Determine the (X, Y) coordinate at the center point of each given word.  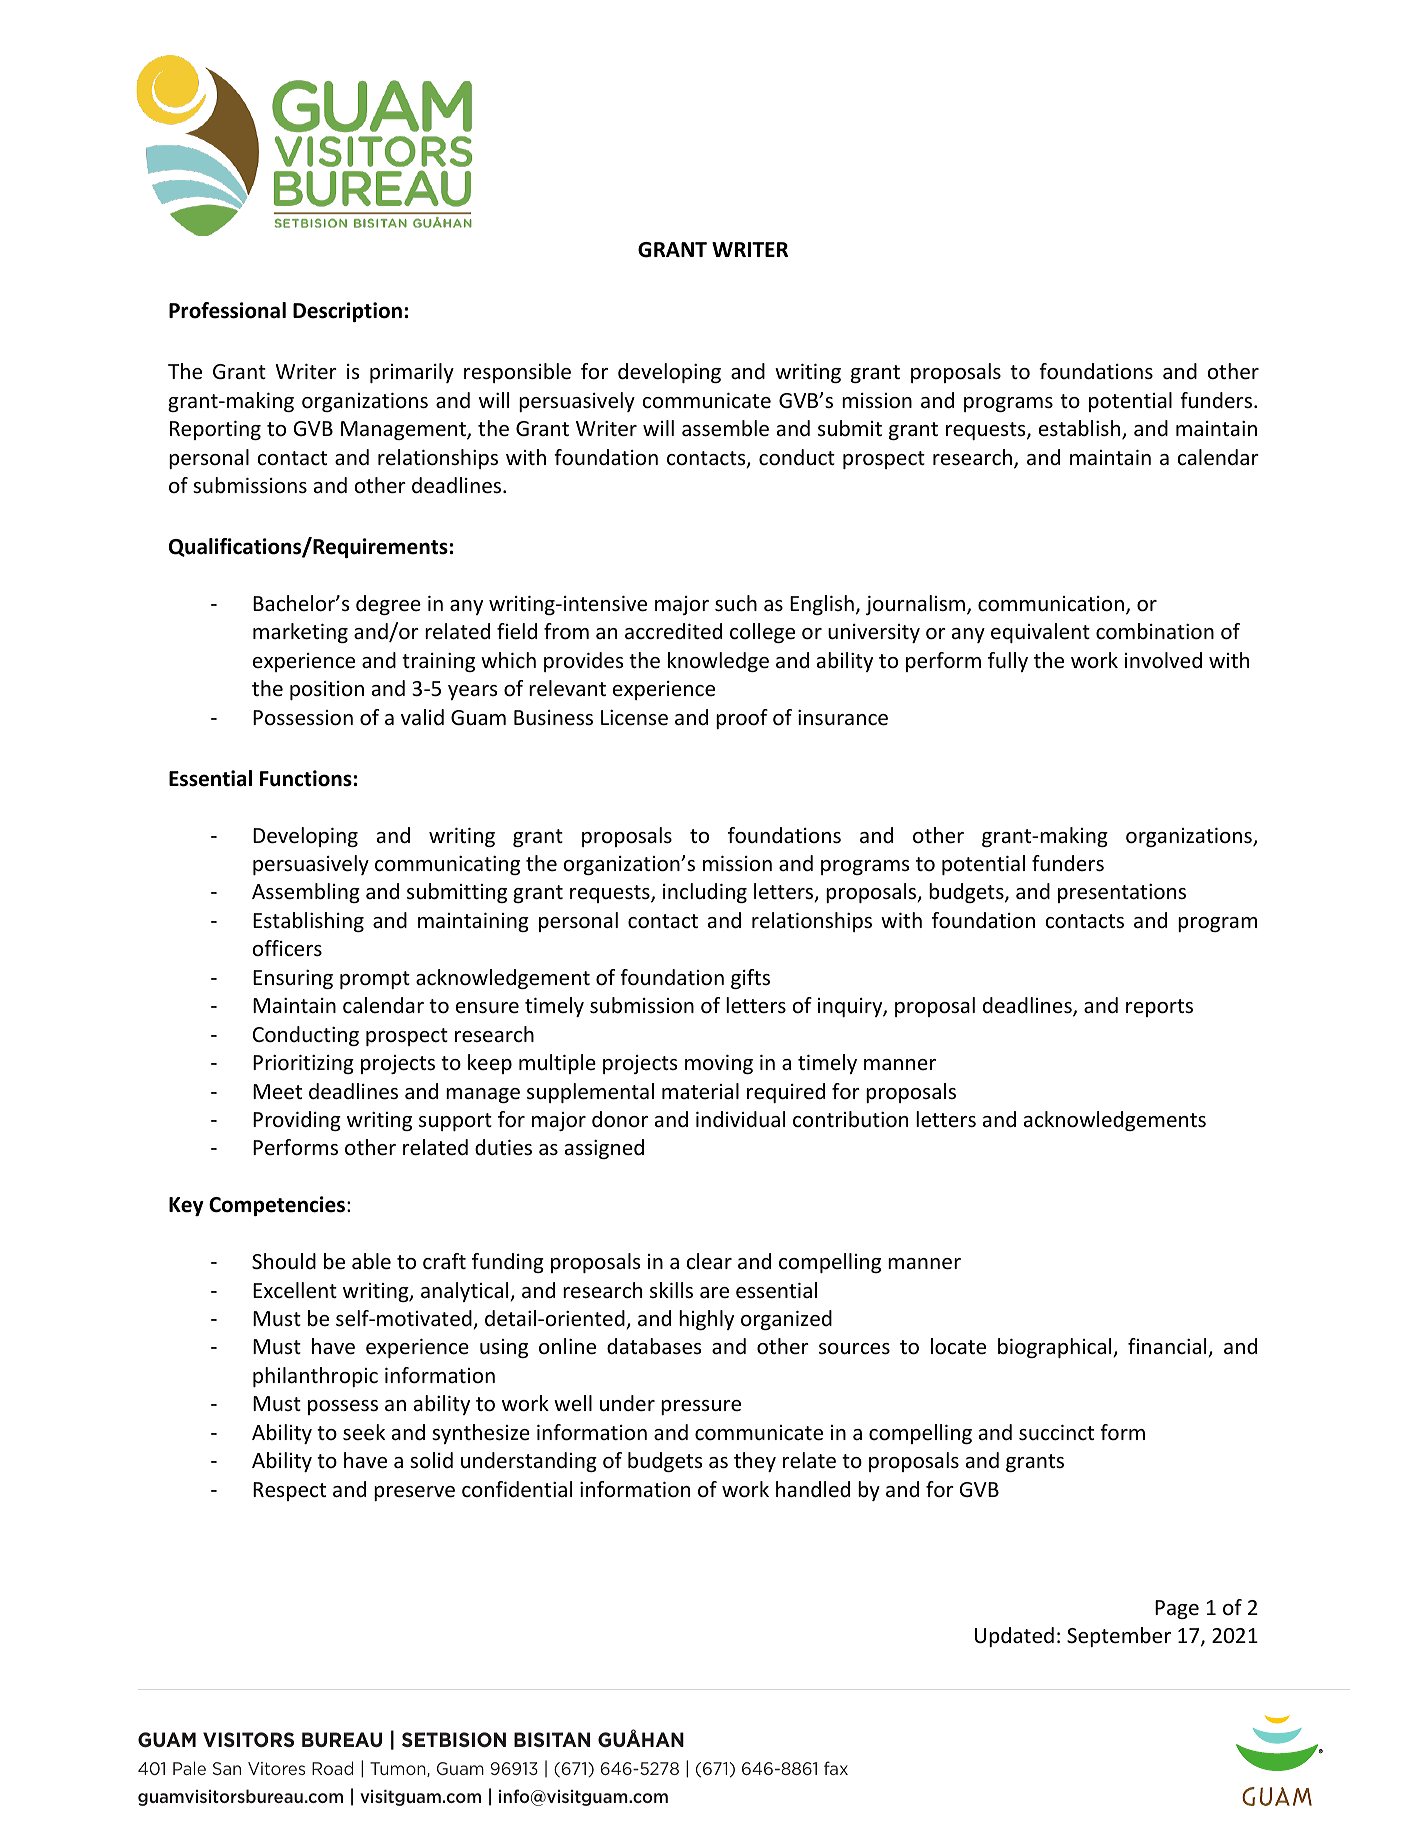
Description (347, 312)
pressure (701, 1407)
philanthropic (315, 1377)
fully (1008, 662)
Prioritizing (303, 1064)
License (634, 718)
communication (1051, 604)
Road (332, 1768)
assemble (725, 428)
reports (1159, 1008)
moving (719, 1064)
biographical (1056, 1348)
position (327, 690)
